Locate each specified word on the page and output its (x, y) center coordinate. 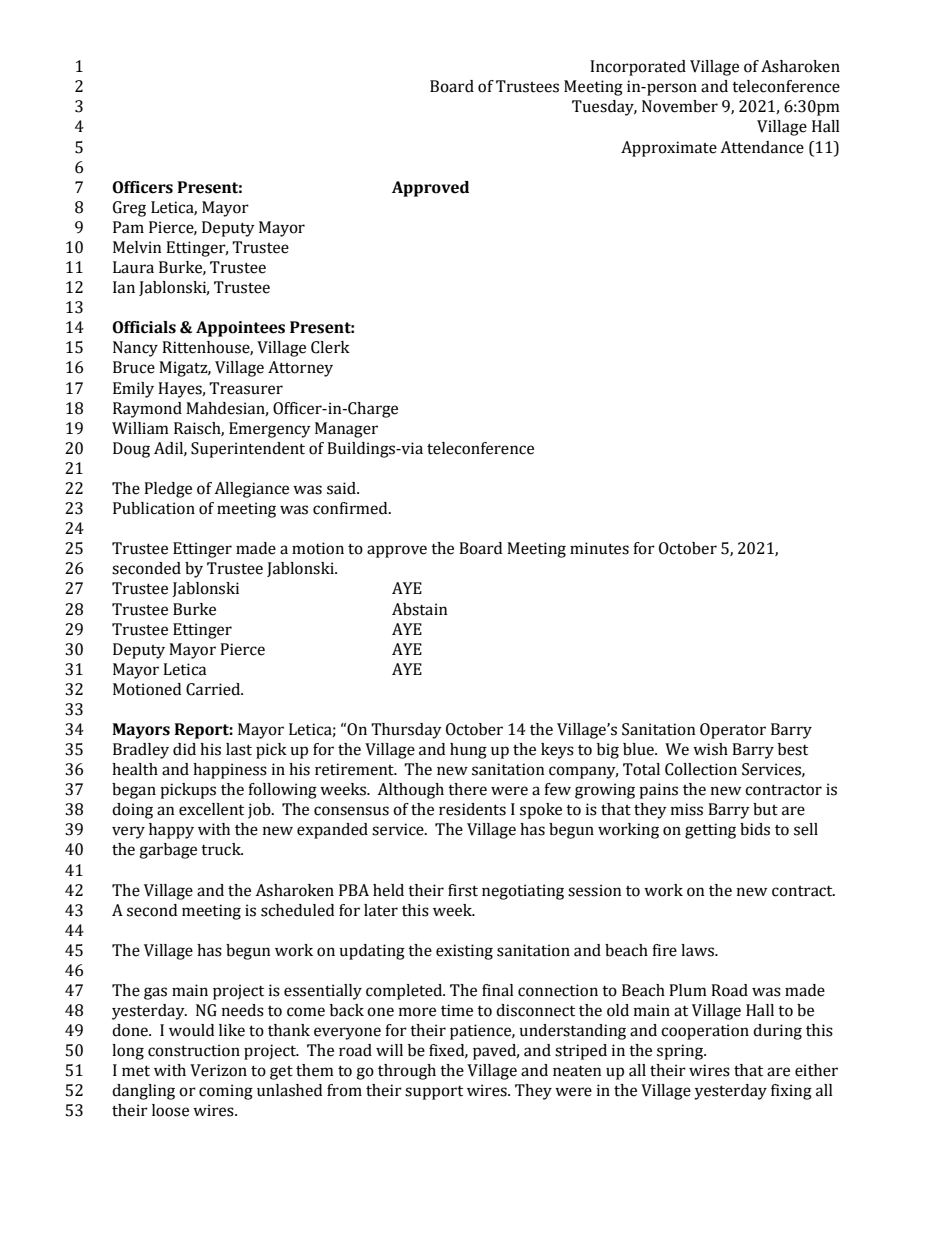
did (184, 749)
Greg (129, 209)
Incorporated (638, 68)
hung (468, 751)
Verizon (218, 1070)
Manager (346, 430)
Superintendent (248, 450)
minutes (599, 548)
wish (710, 749)
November (680, 106)
